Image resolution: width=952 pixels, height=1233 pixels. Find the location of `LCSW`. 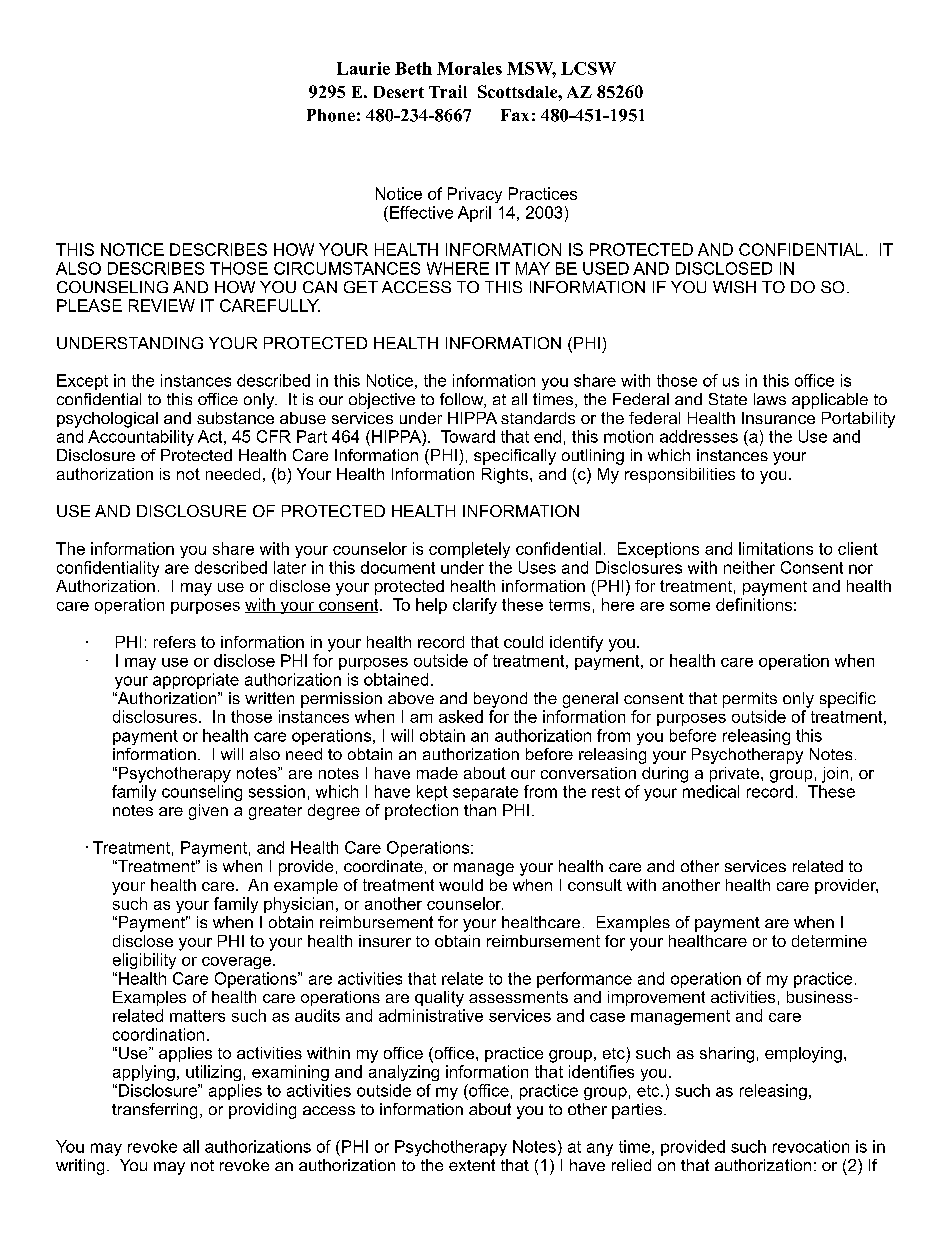

LCSW is located at coordinates (588, 68).
